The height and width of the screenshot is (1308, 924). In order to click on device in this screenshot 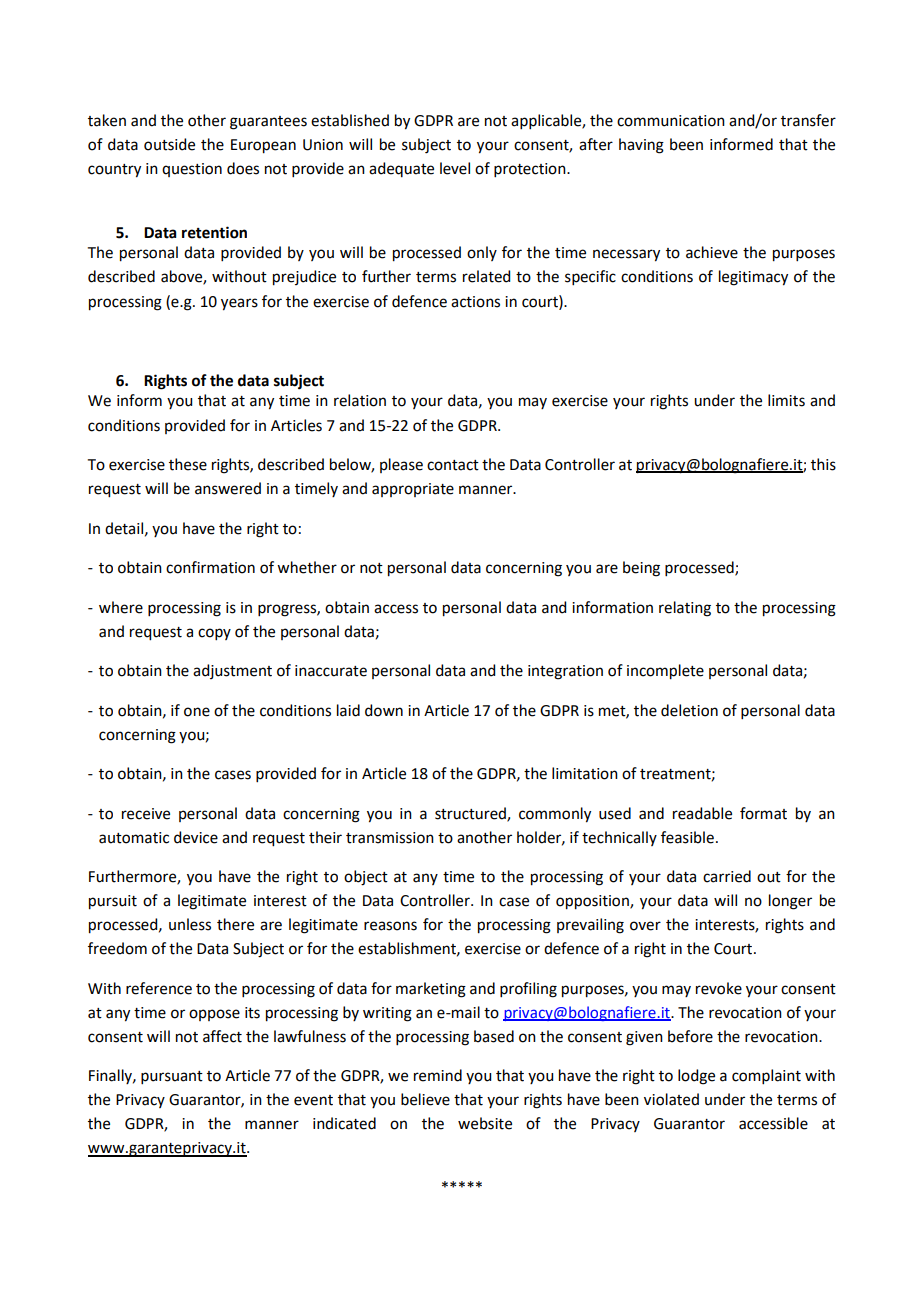, I will do `click(196, 837)`.
